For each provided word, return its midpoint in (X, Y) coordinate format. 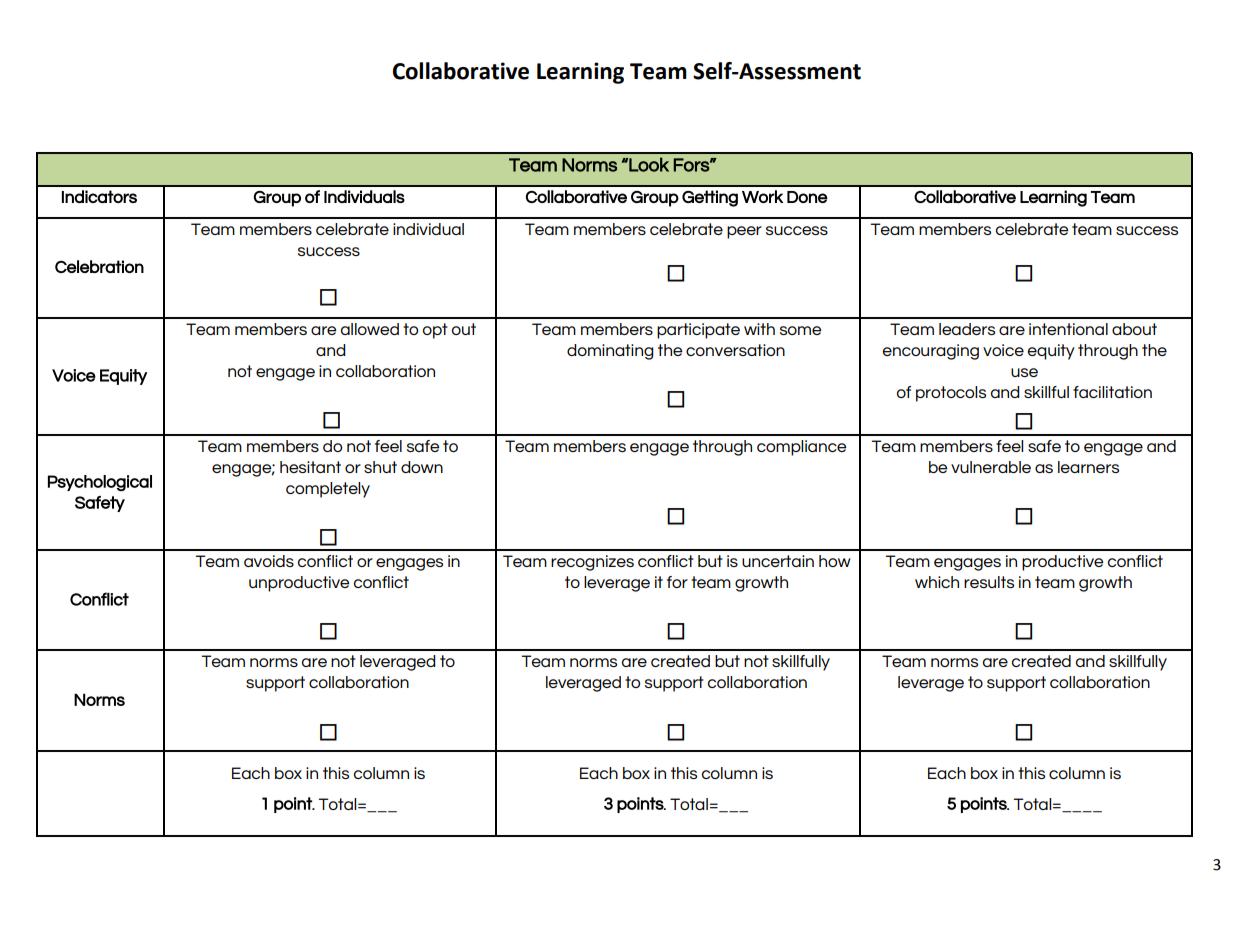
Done (807, 197)
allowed (370, 329)
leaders (967, 329)
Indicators (99, 196)
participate (698, 331)
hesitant (310, 467)
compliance (801, 448)
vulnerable (991, 467)
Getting (710, 198)
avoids (269, 561)
